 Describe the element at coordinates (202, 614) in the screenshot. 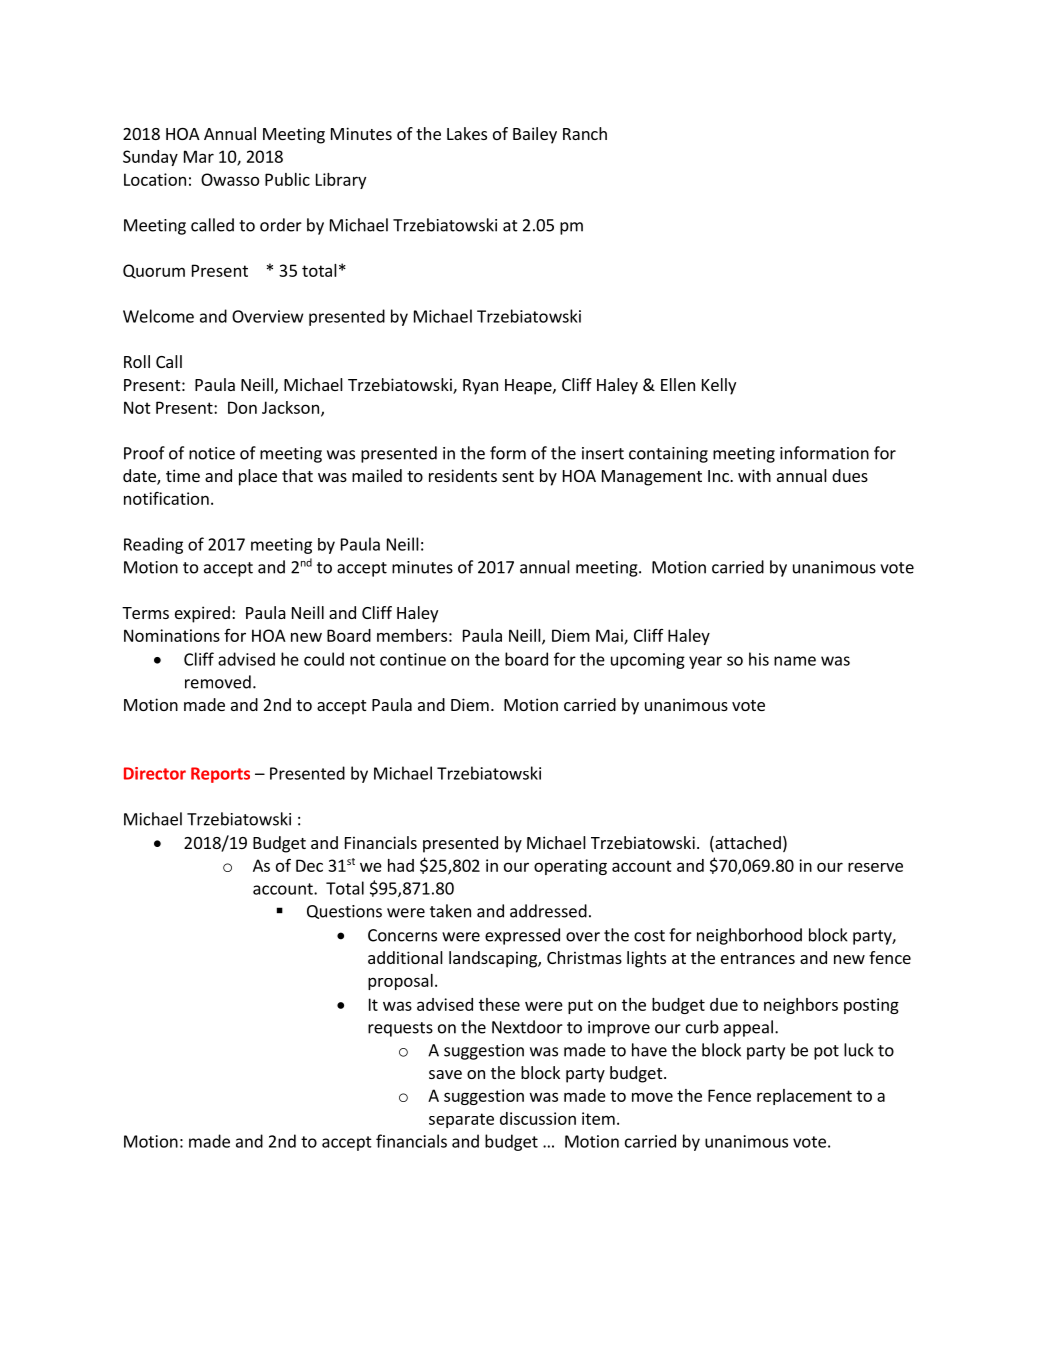

I see `expired` at that location.
